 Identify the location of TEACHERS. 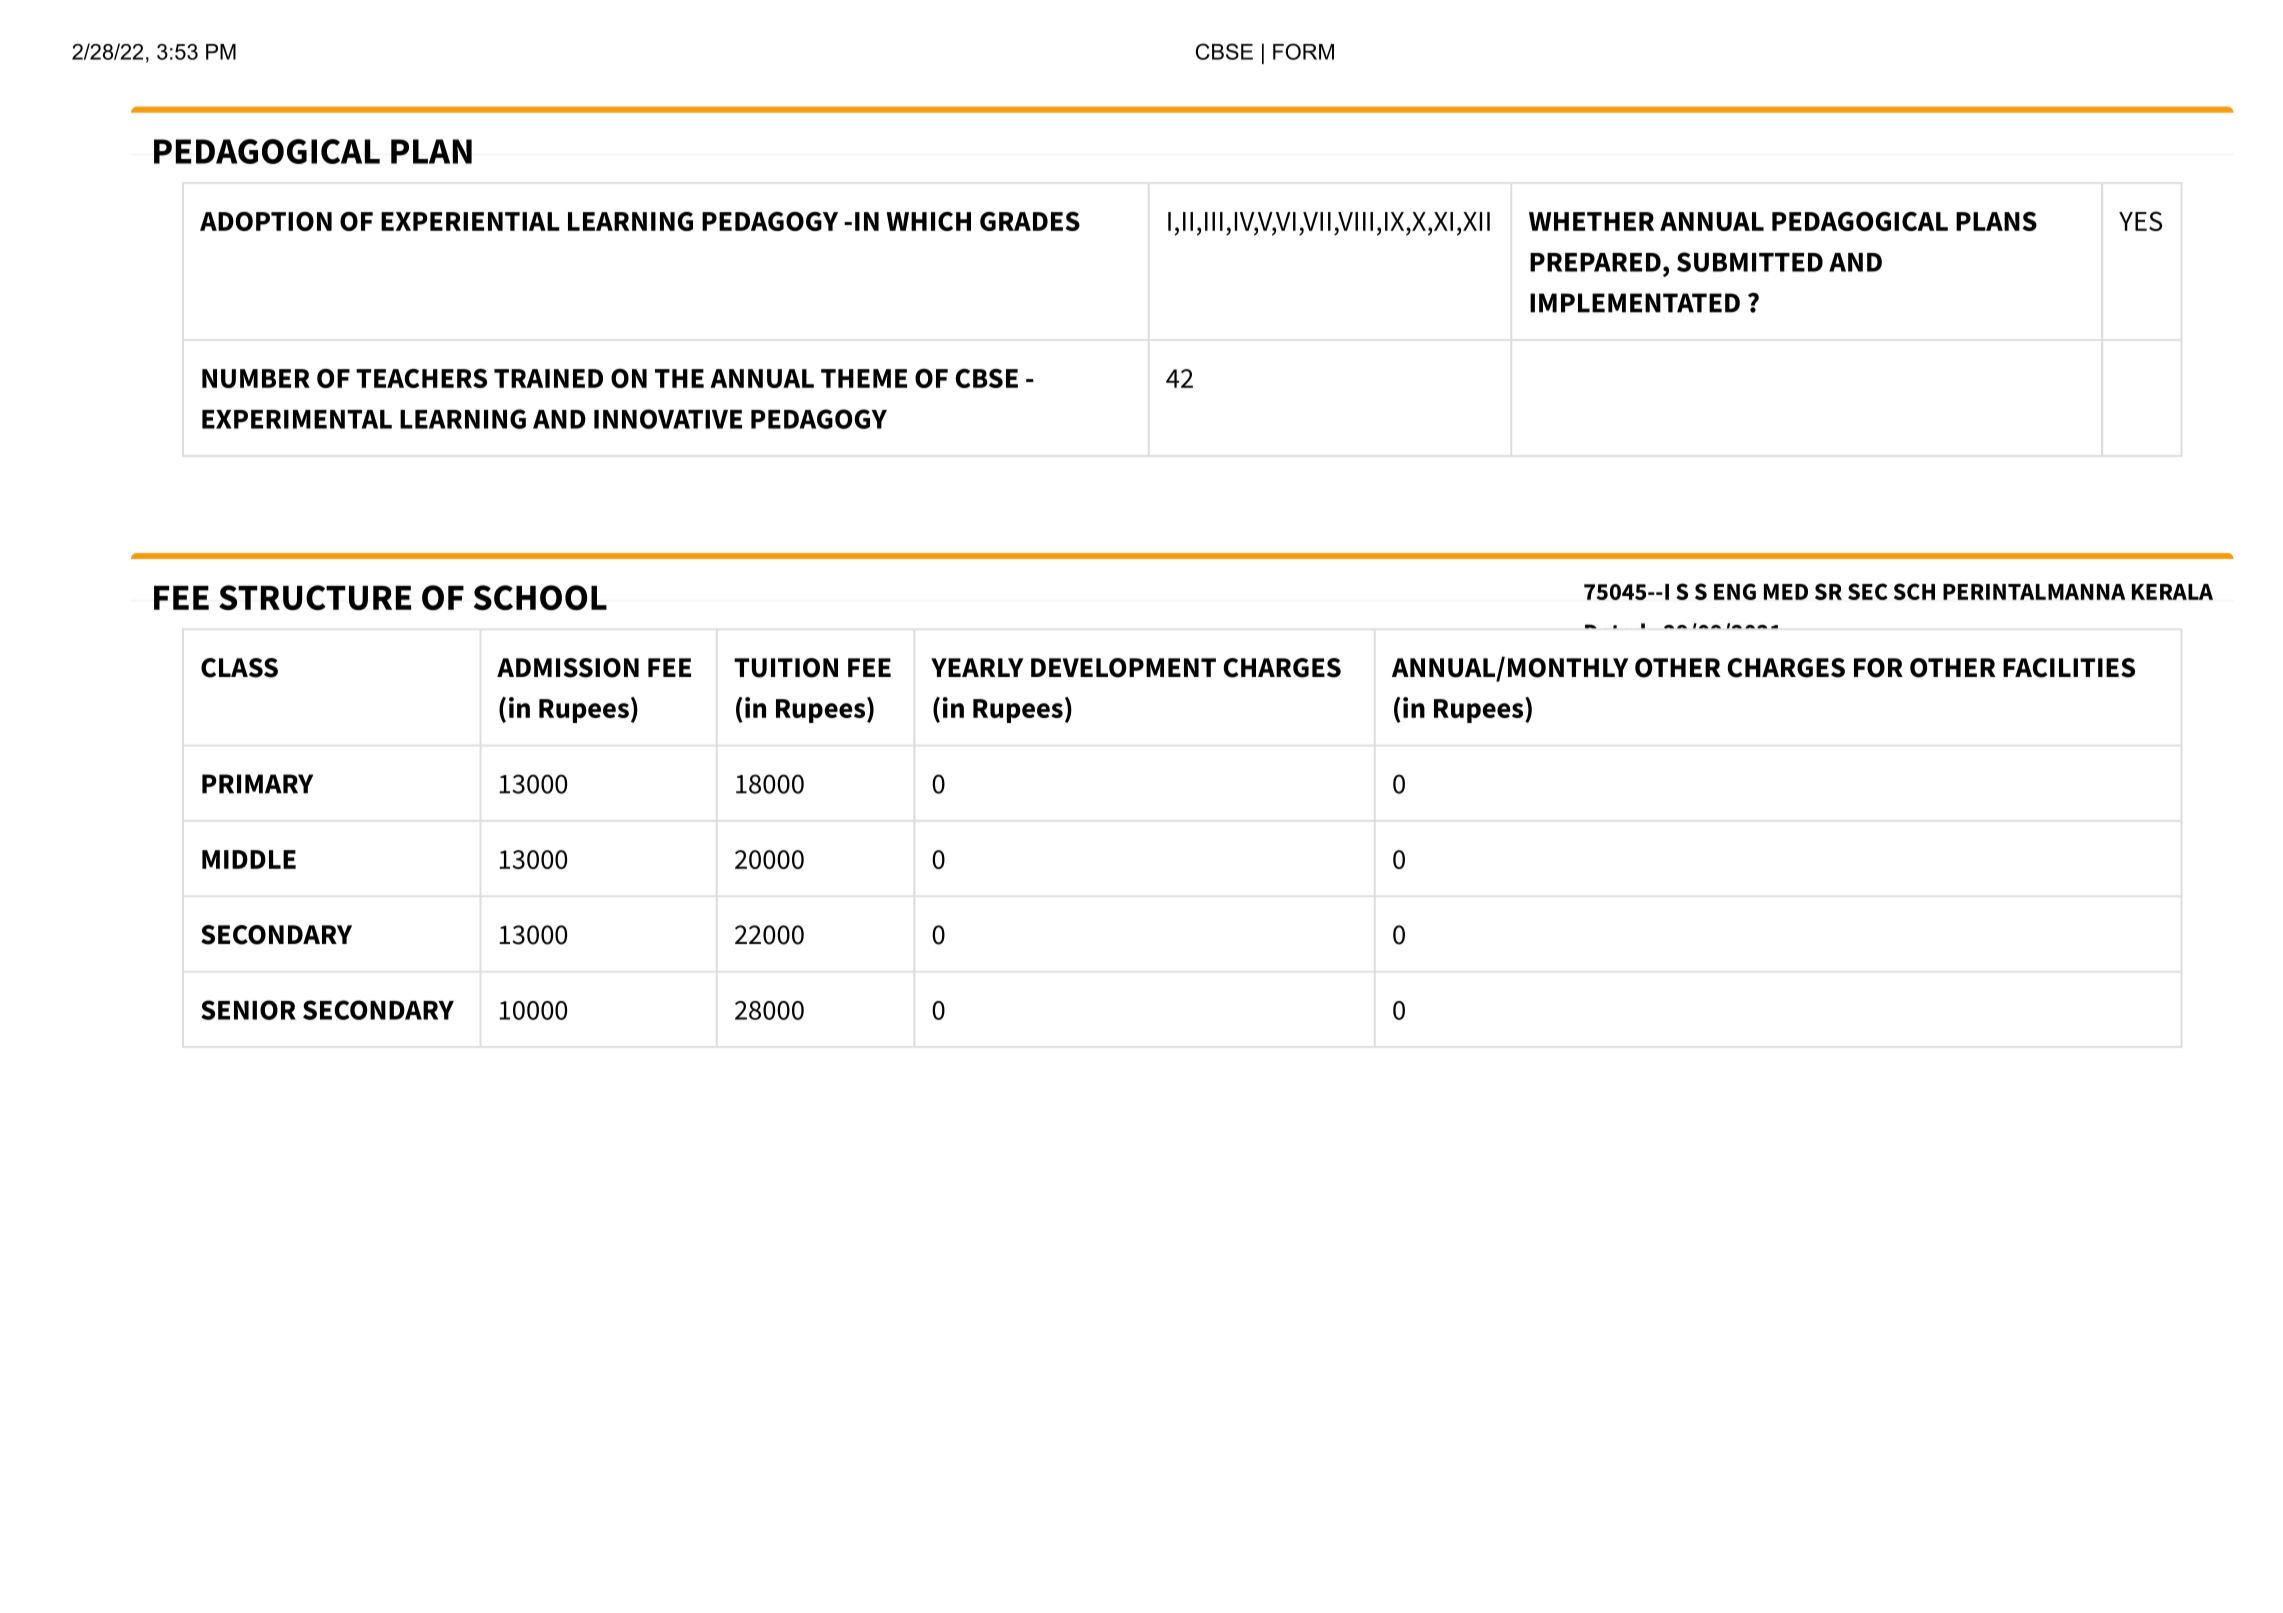
(421, 378).
